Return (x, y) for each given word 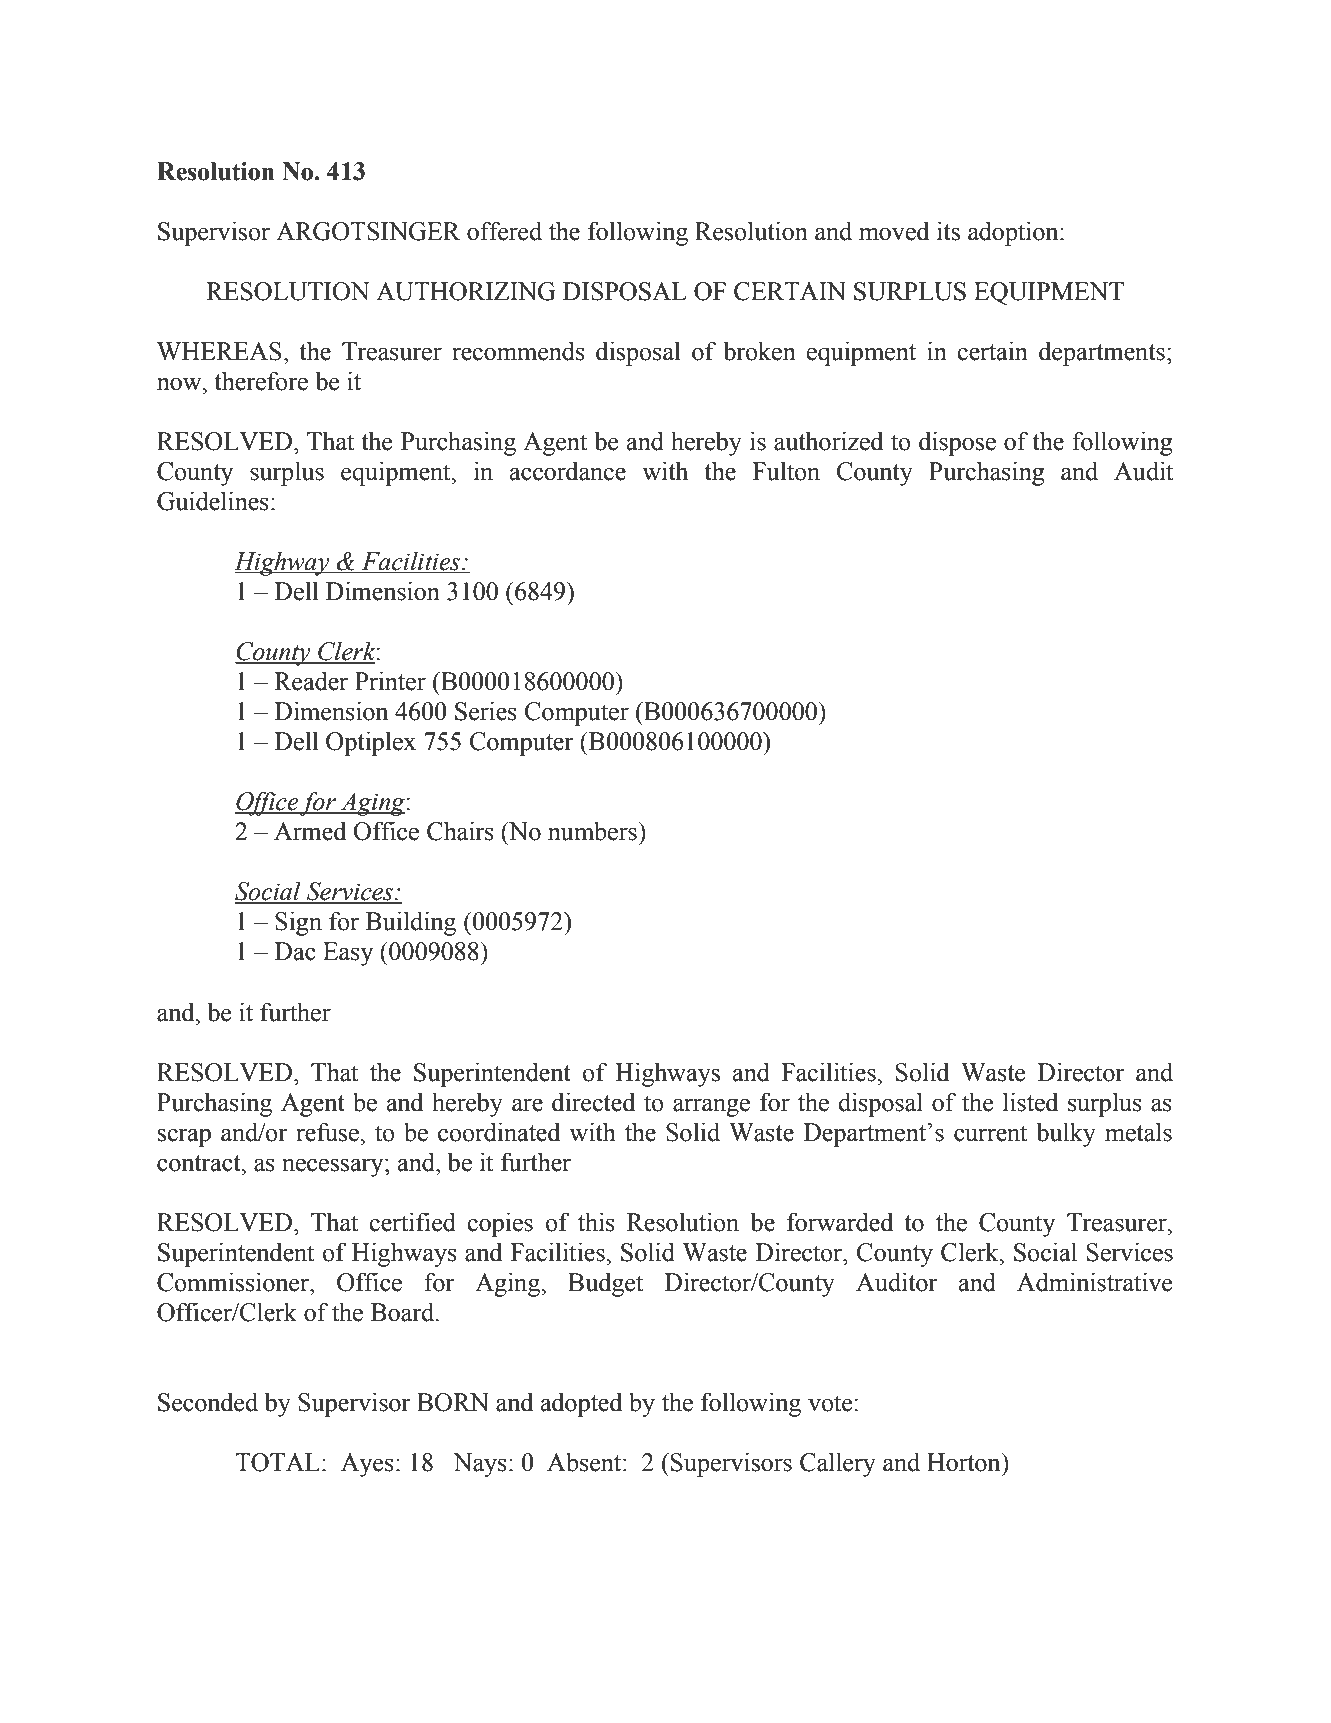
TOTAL (277, 1462)
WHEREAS (219, 351)
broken (759, 351)
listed (1030, 1102)
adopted (581, 1404)
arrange (711, 1107)
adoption (1014, 233)
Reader (311, 681)
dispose (957, 443)
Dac (295, 951)
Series (486, 711)
